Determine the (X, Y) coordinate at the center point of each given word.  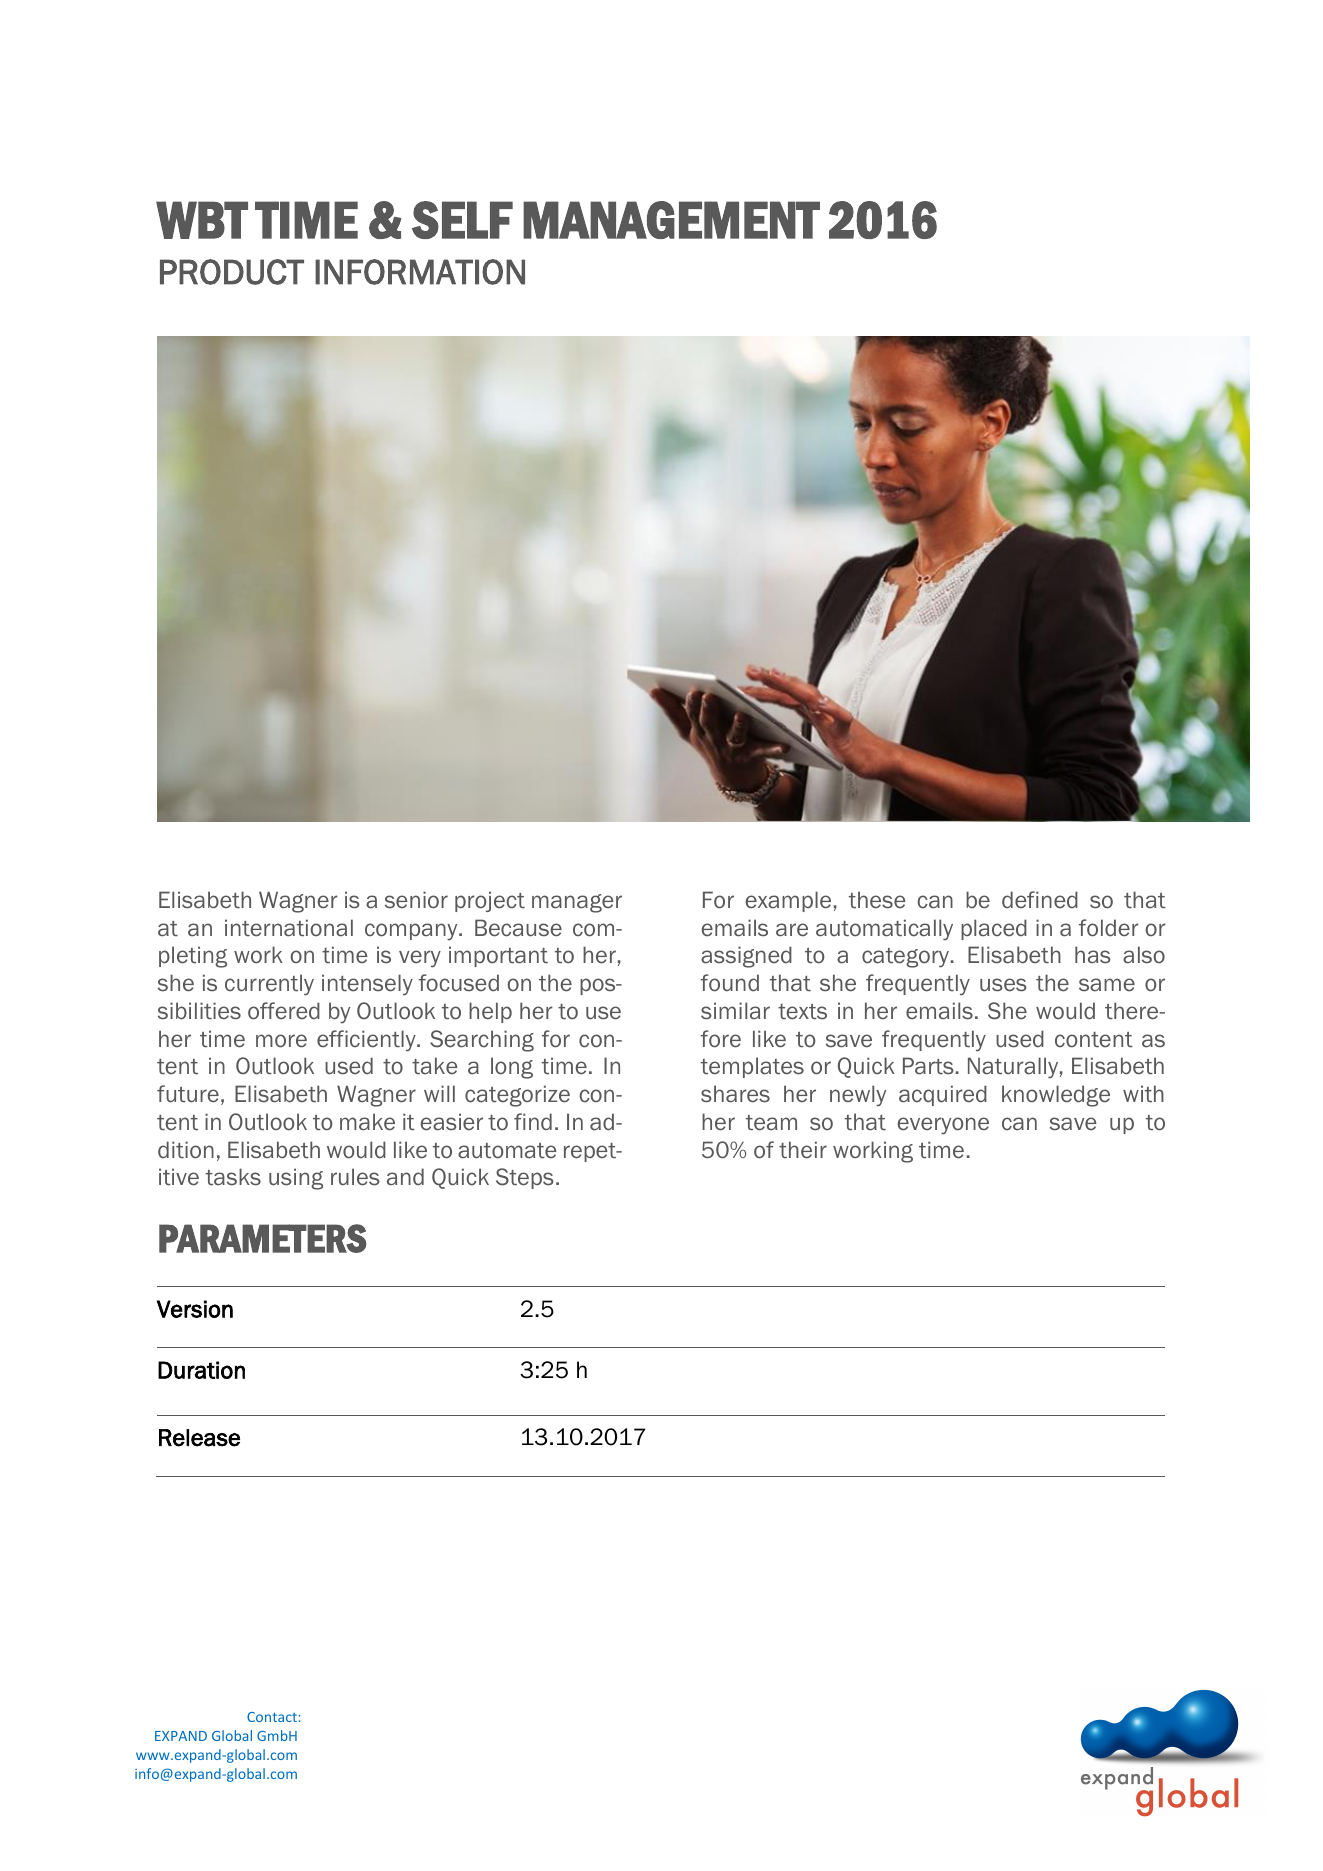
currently (269, 985)
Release (199, 1438)
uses (1003, 985)
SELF (462, 220)
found (730, 983)
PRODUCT (232, 272)
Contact (272, 1717)
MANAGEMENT (671, 220)
